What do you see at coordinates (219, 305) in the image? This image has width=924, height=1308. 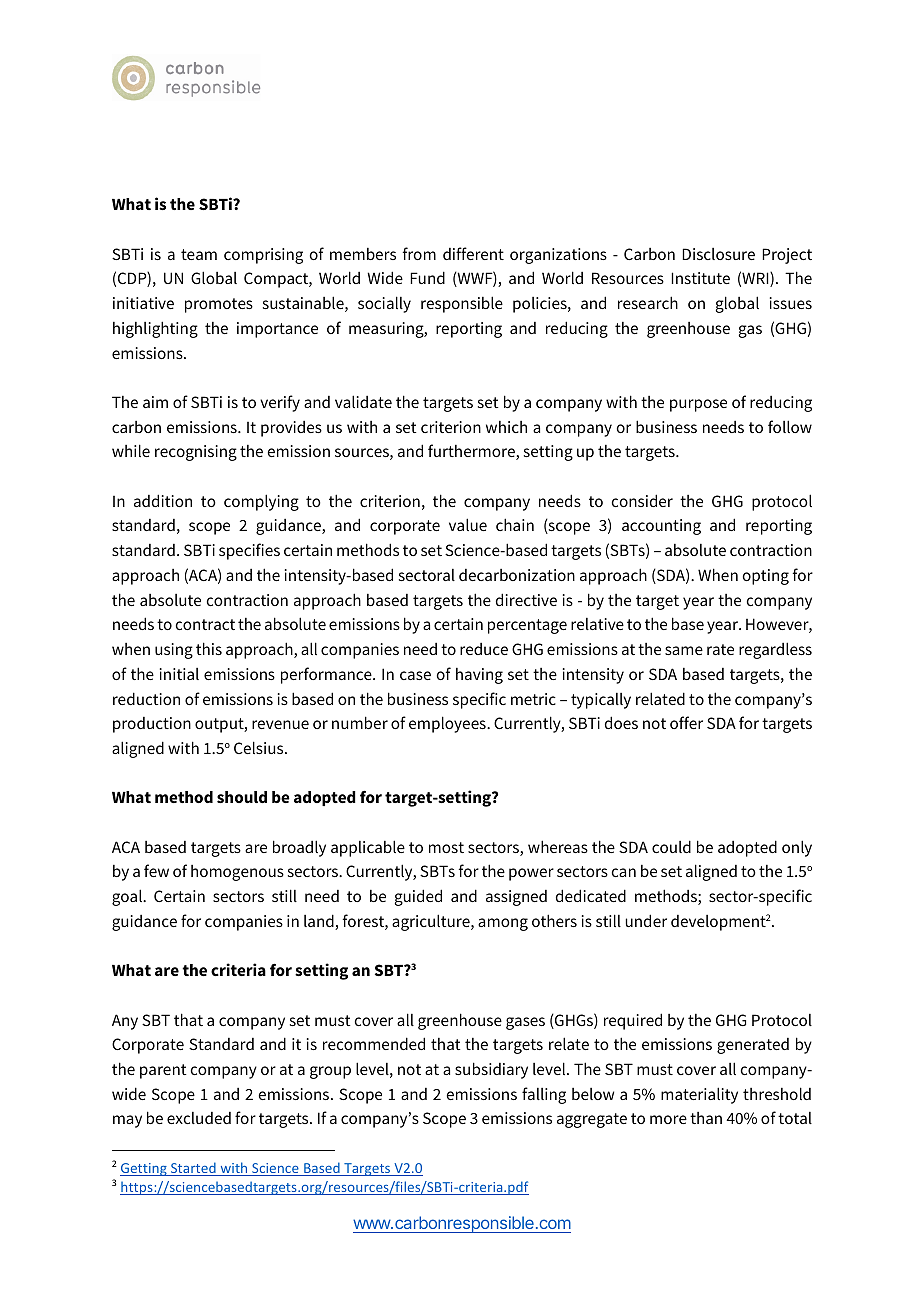 I see `promotes` at bounding box center [219, 305].
